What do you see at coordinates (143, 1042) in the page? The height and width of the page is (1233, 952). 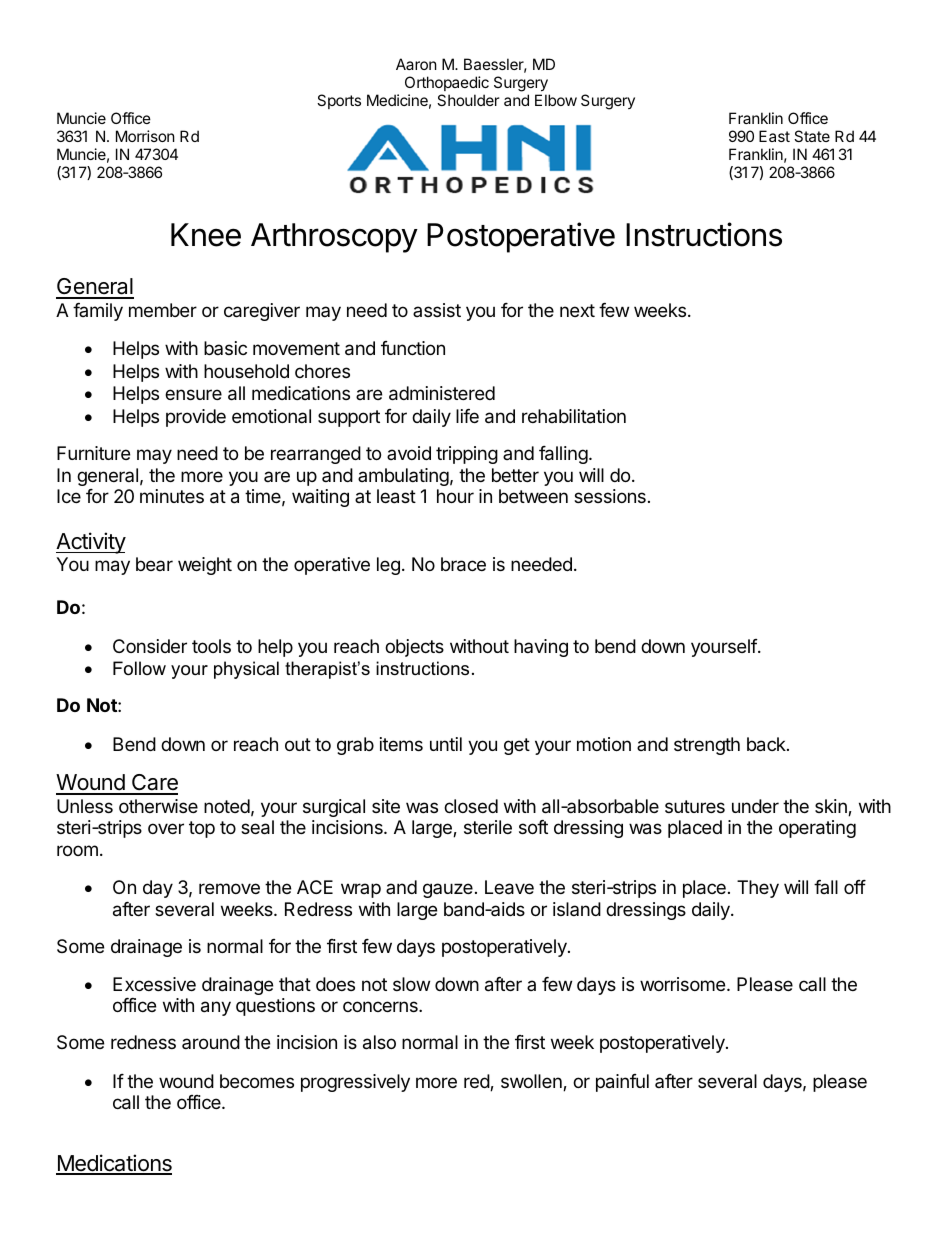 I see `redness` at bounding box center [143, 1042].
